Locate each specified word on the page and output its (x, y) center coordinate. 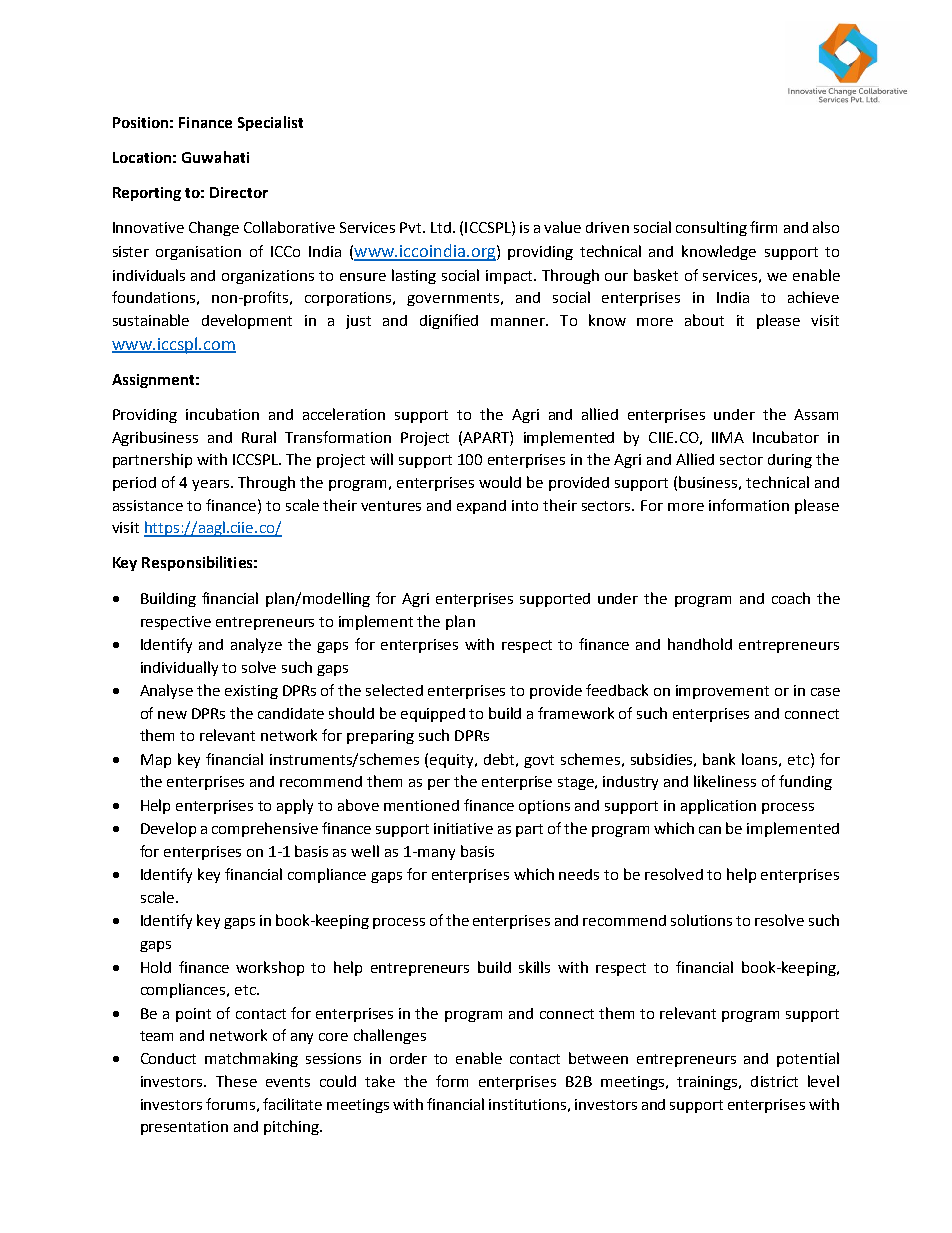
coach (791, 598)
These (236, 1081)
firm (763, 227)
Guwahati (215, 157)
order (408, 1058)
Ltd (441, 227)
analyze (256, 645)
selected (394, 690)
